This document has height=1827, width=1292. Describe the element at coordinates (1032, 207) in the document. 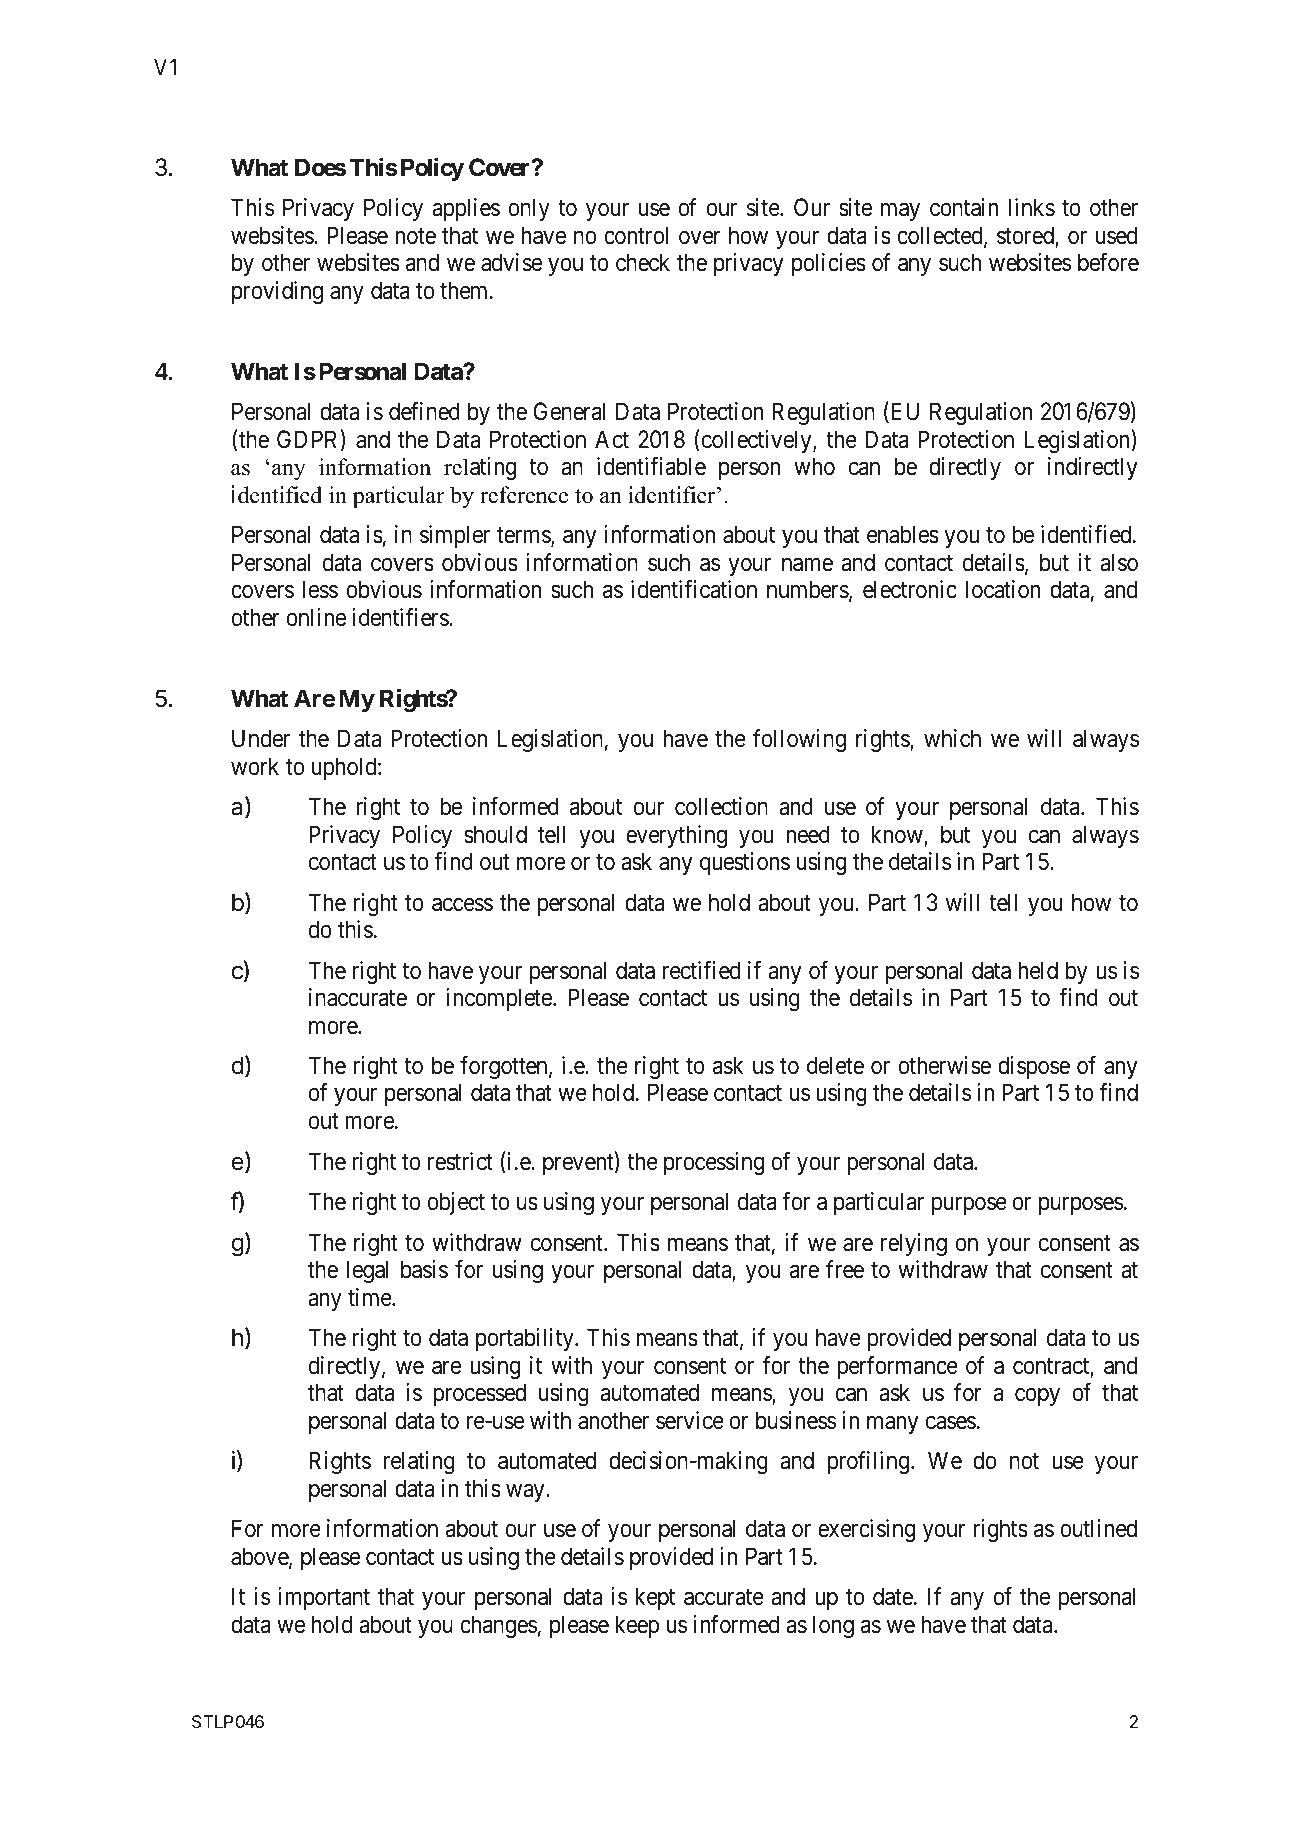

I see `links` at that location.
